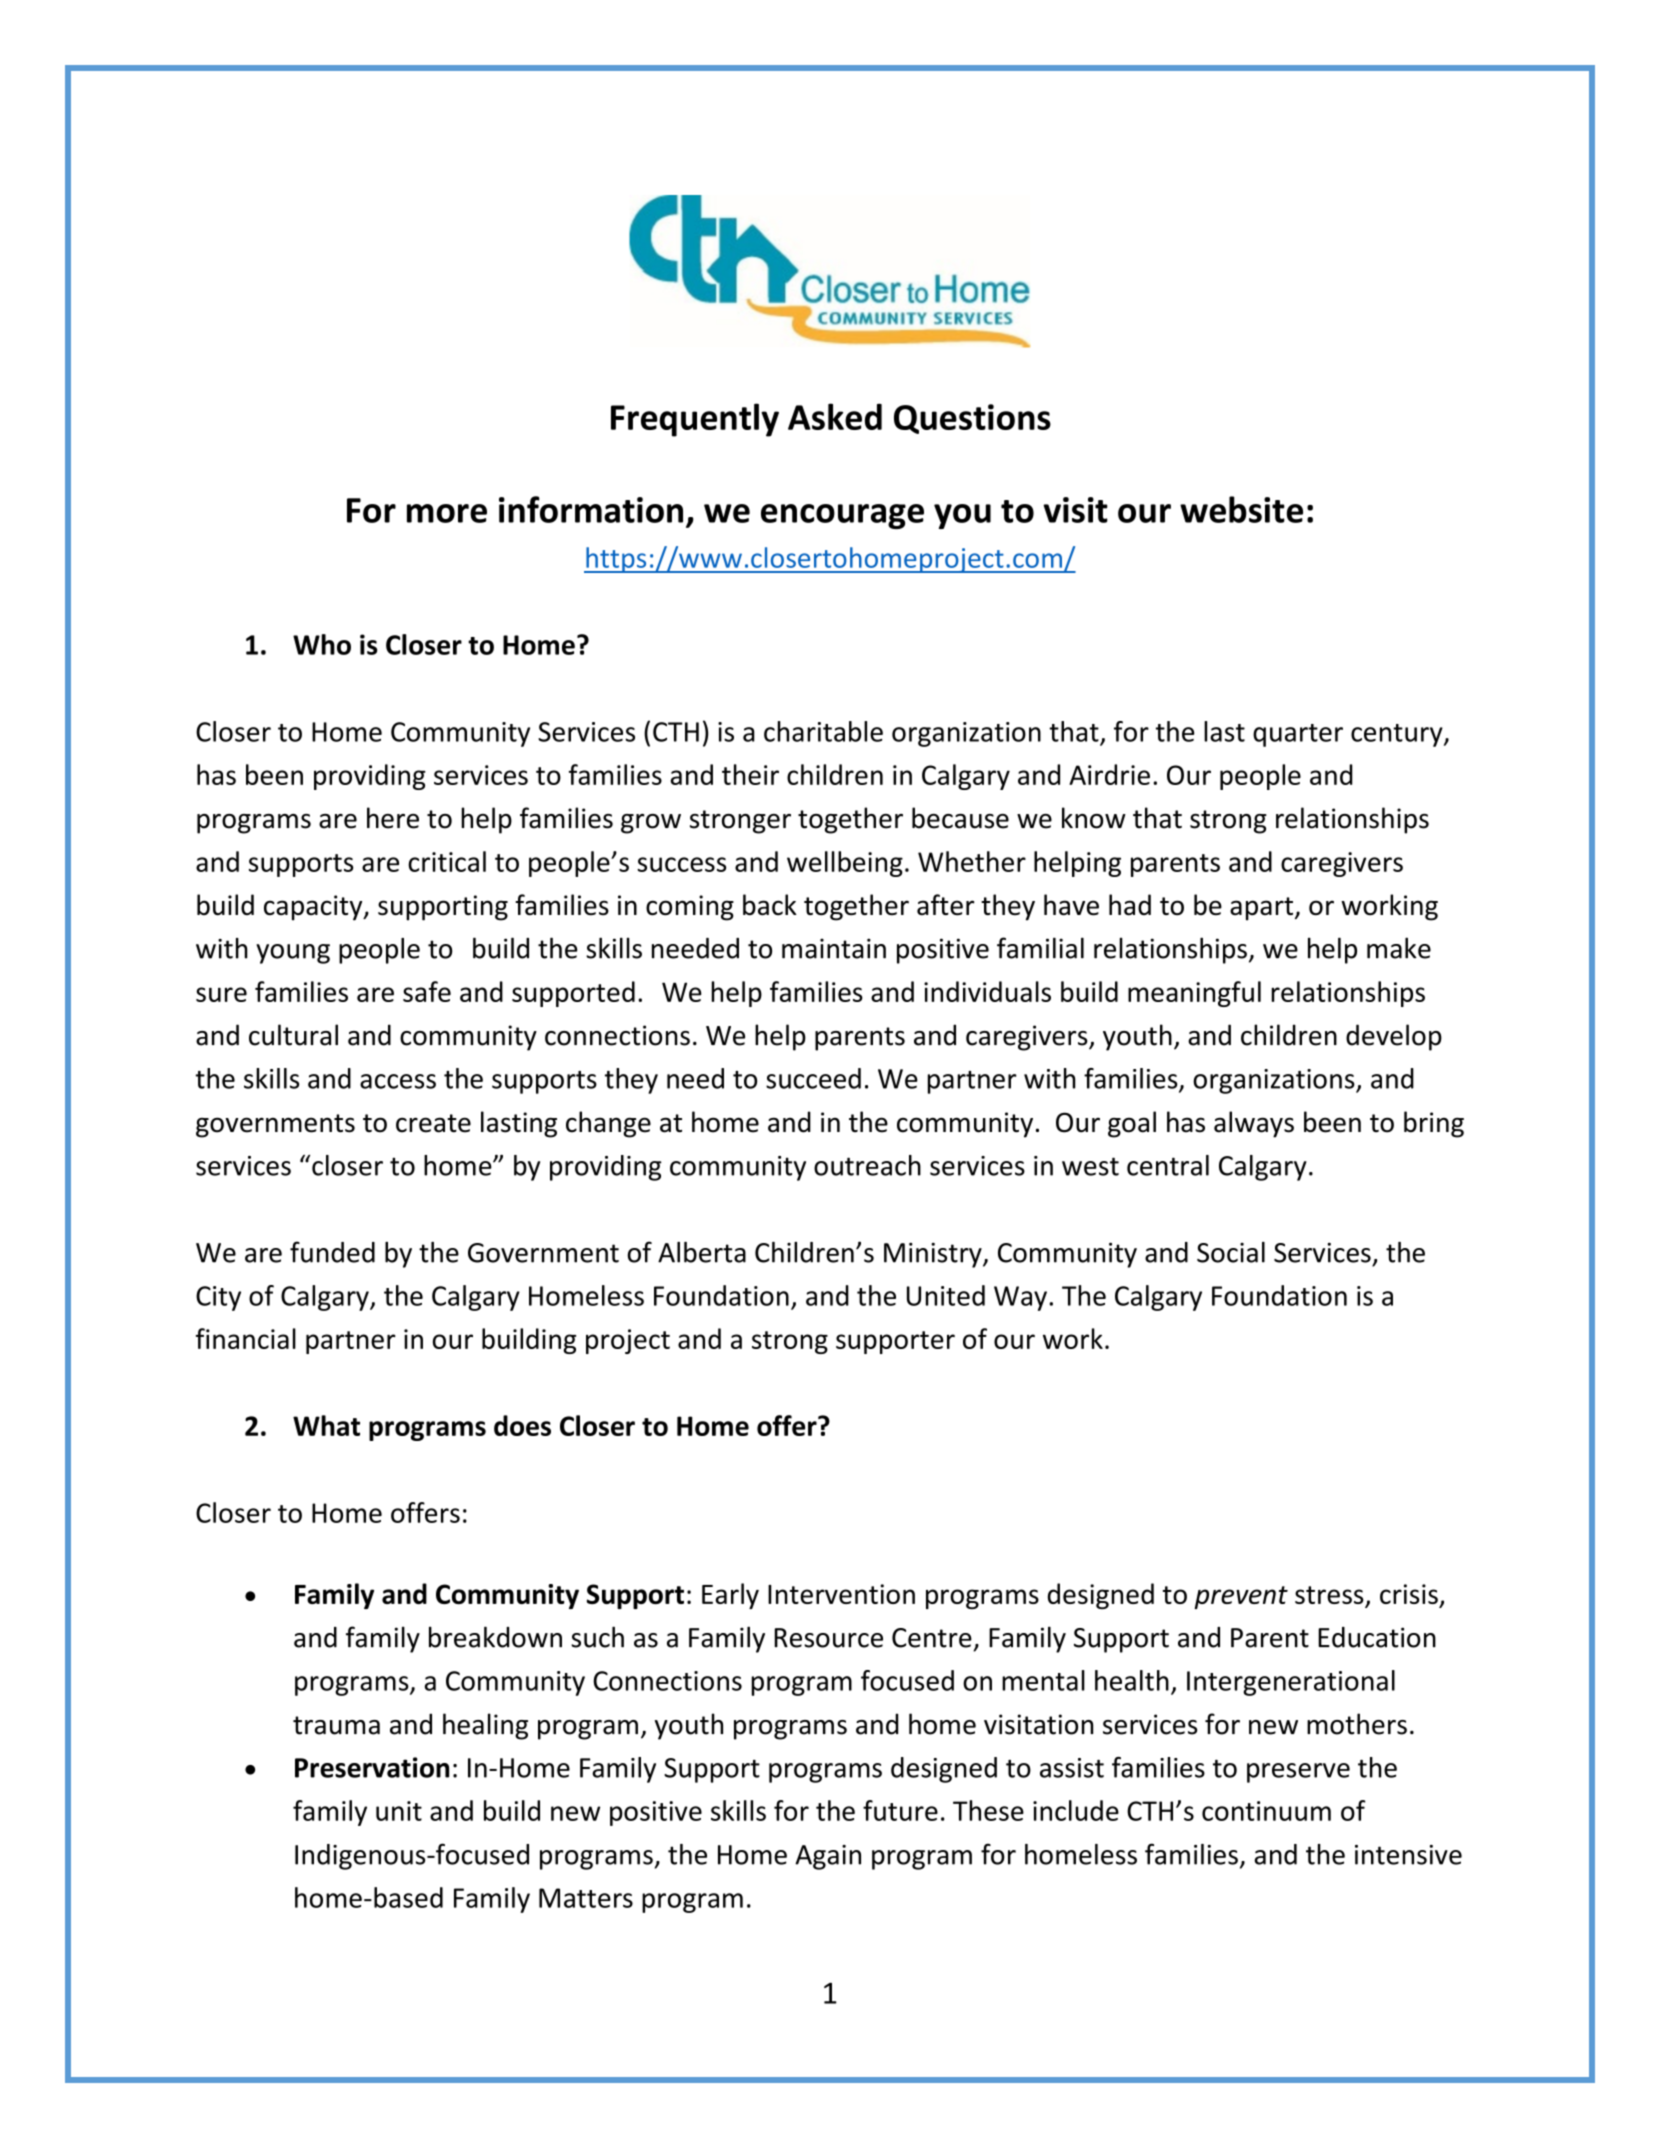 The image size is (1660, 2148). What do you see at coordinates (1266, 1811) in the screenshot?
I see `continuum` at bounding box center [1266, 1811].
